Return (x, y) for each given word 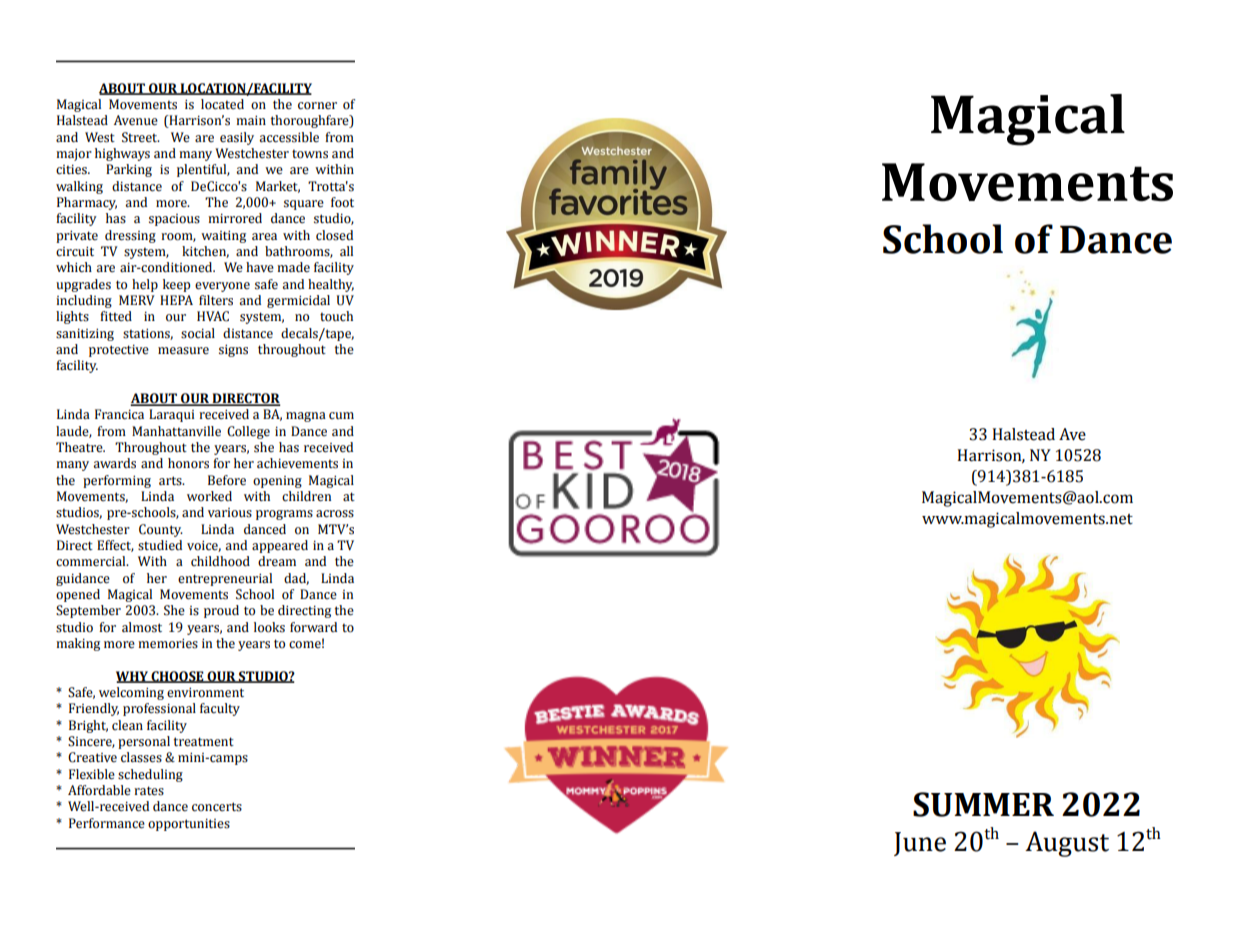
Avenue (136, 120)
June (920, 844)
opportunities (189, 825)
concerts (217, 807)
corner (317, 106)
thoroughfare (311, 121)
